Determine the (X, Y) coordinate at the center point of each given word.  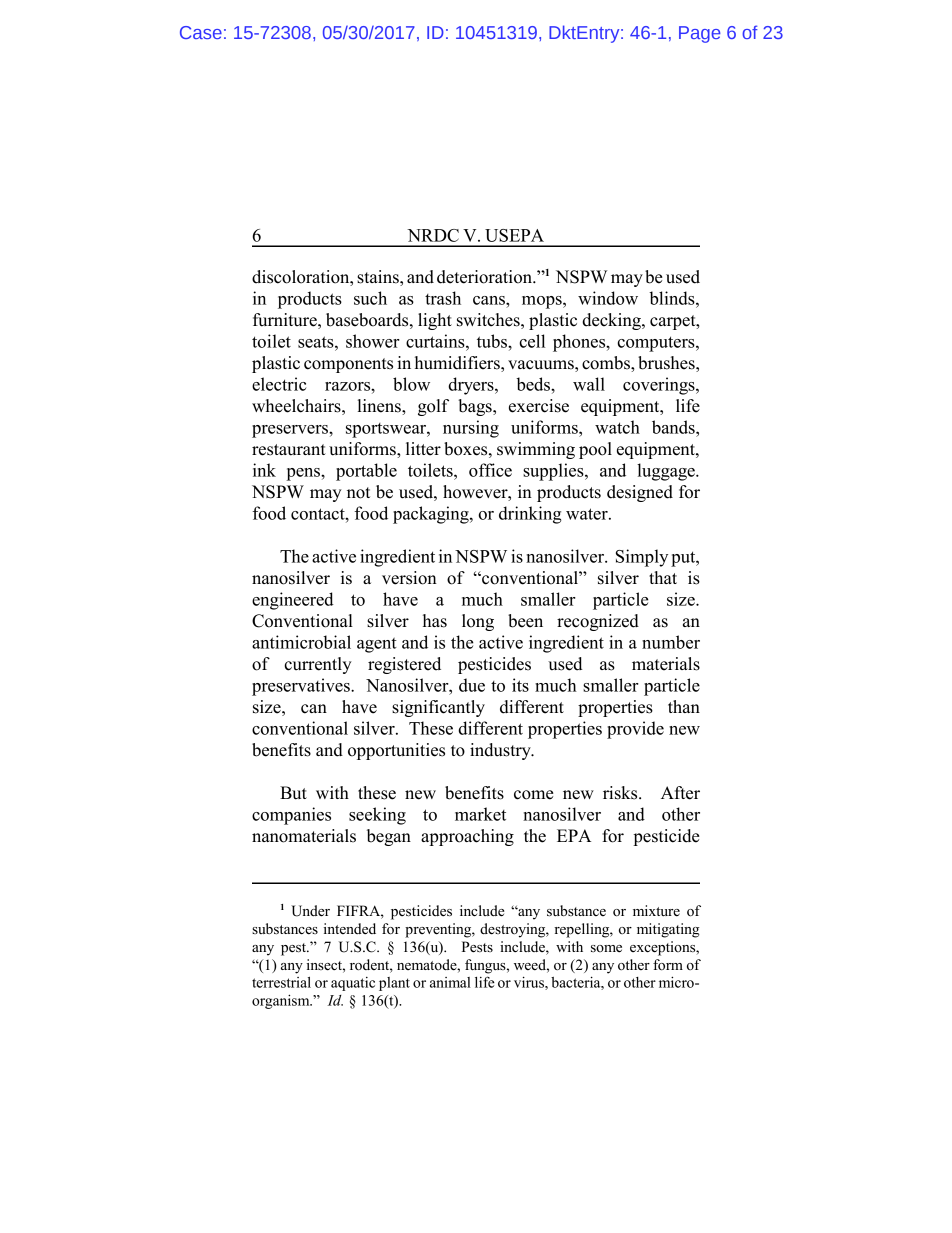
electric (279, 384)
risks (621, 793)
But (293, 793)
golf (433, 407)
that (663, 577)
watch (617, 427)
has (435, 621)
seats (317, 342)
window (608, 298)
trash (443, 298)
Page (700, 34)
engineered (293, 601)
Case (201, 32)
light (435, 321)
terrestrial (281, 982)
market (480, 814)
